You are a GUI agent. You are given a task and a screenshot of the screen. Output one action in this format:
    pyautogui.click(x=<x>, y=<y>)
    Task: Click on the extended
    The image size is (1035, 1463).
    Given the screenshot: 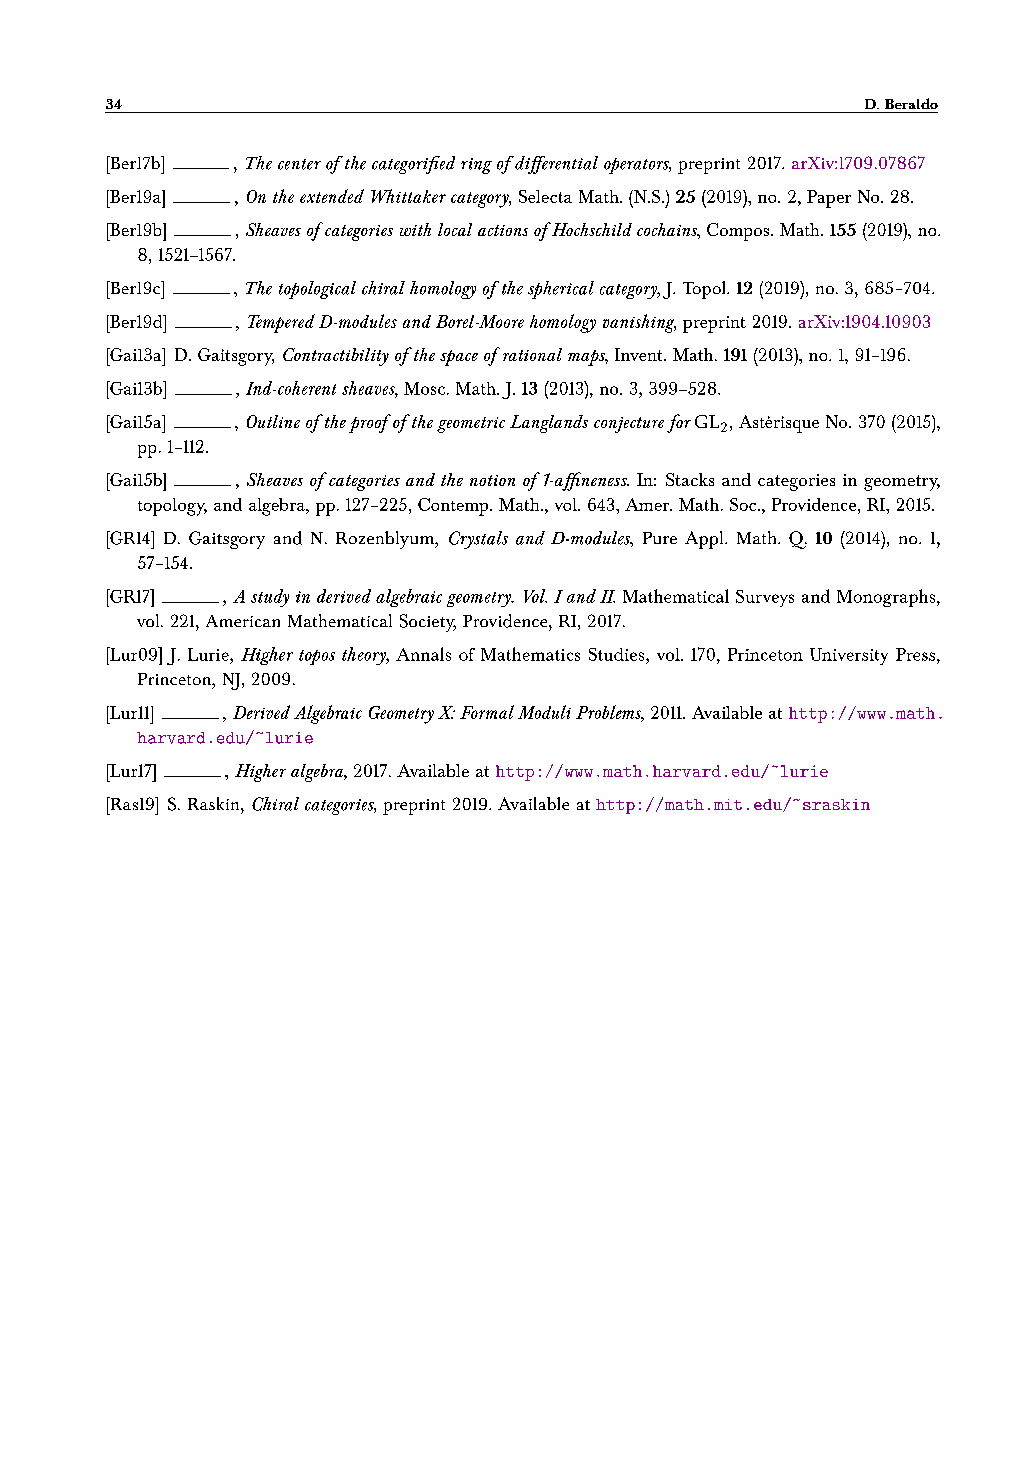 What is the action you would take?
    pyautogui.click(x=332, y=196)
